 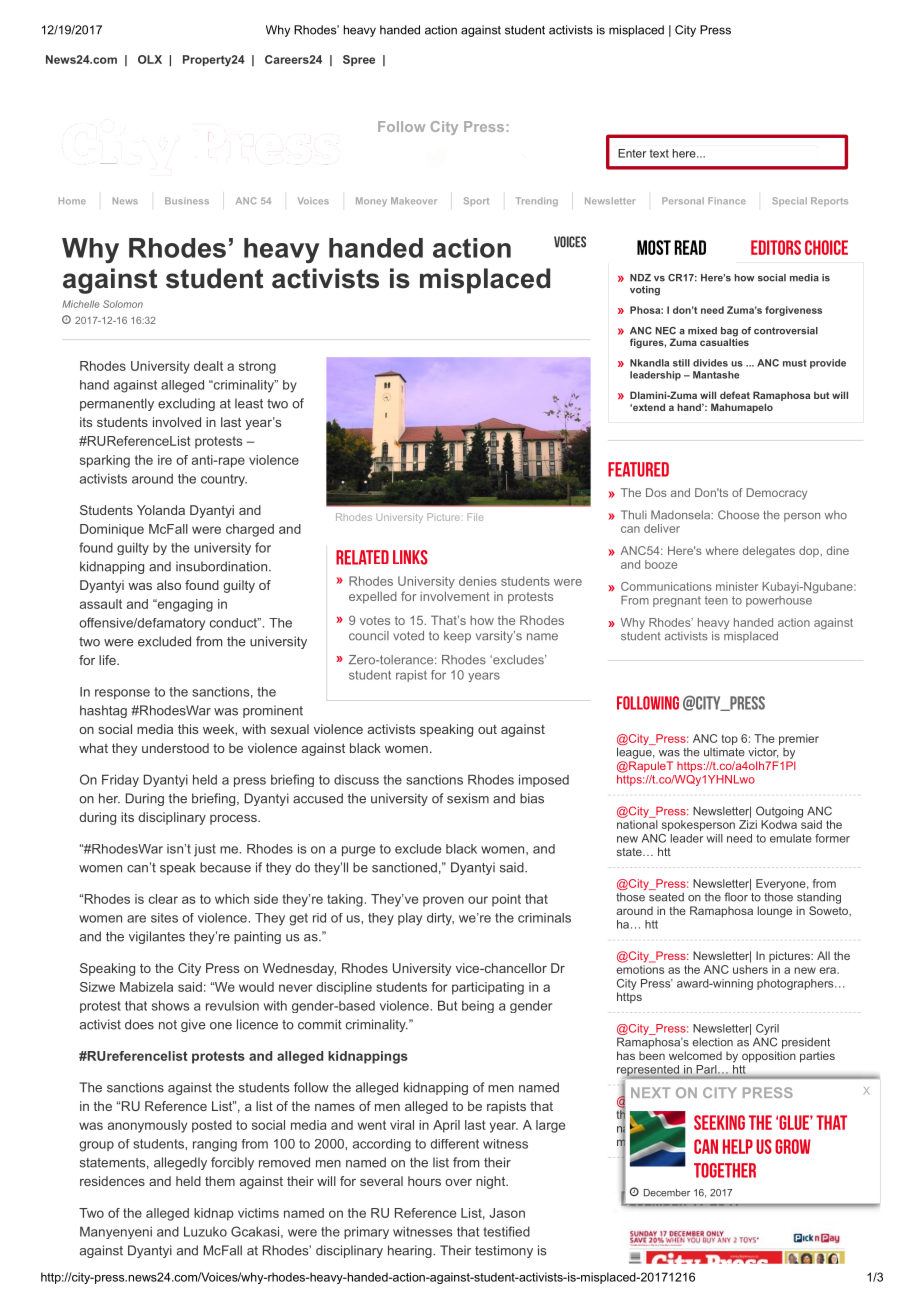 I want to click on Business, so click(x=187, y=201).
